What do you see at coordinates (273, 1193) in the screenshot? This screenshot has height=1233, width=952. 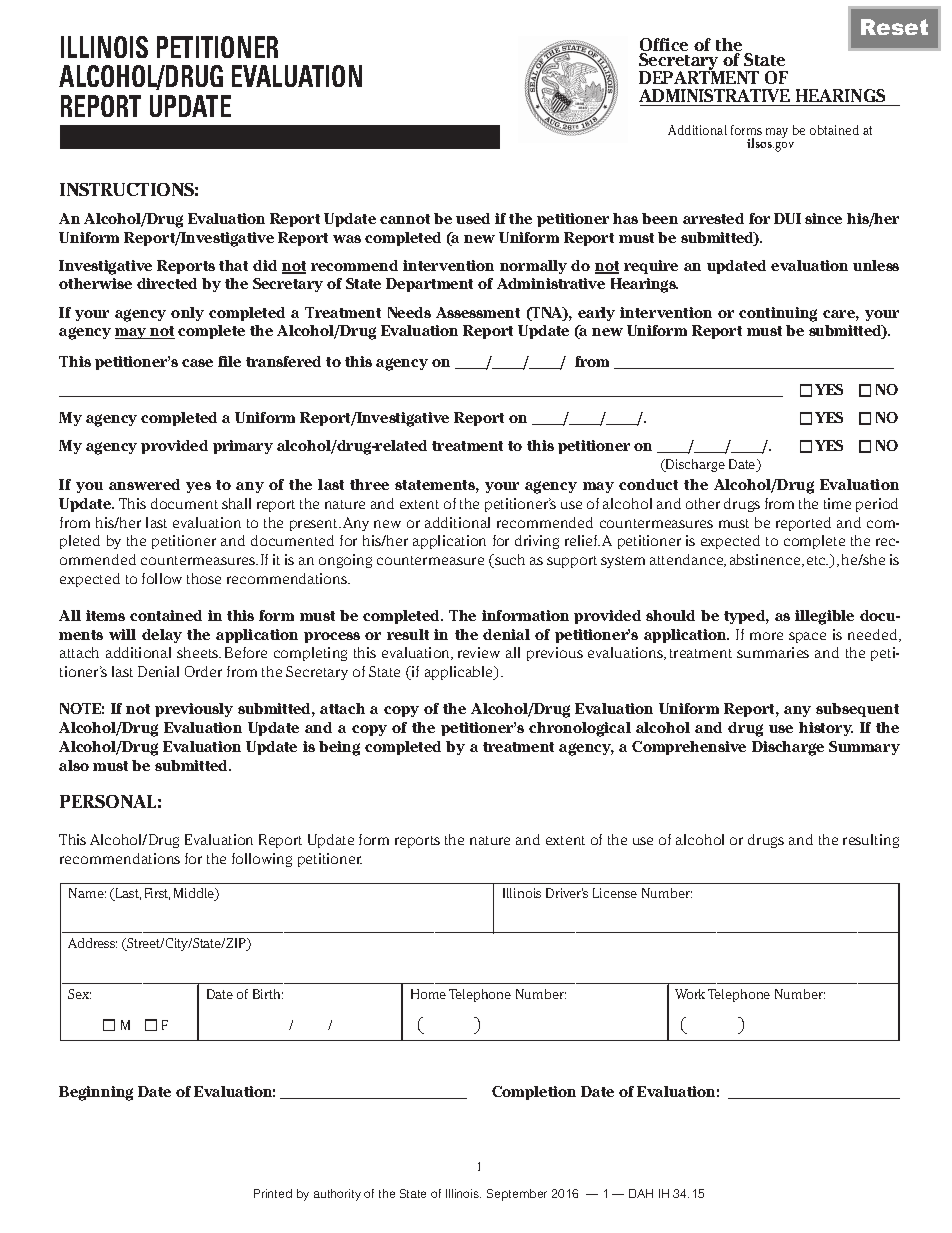 I see `Printed` at bounding box center [273, 1193].
